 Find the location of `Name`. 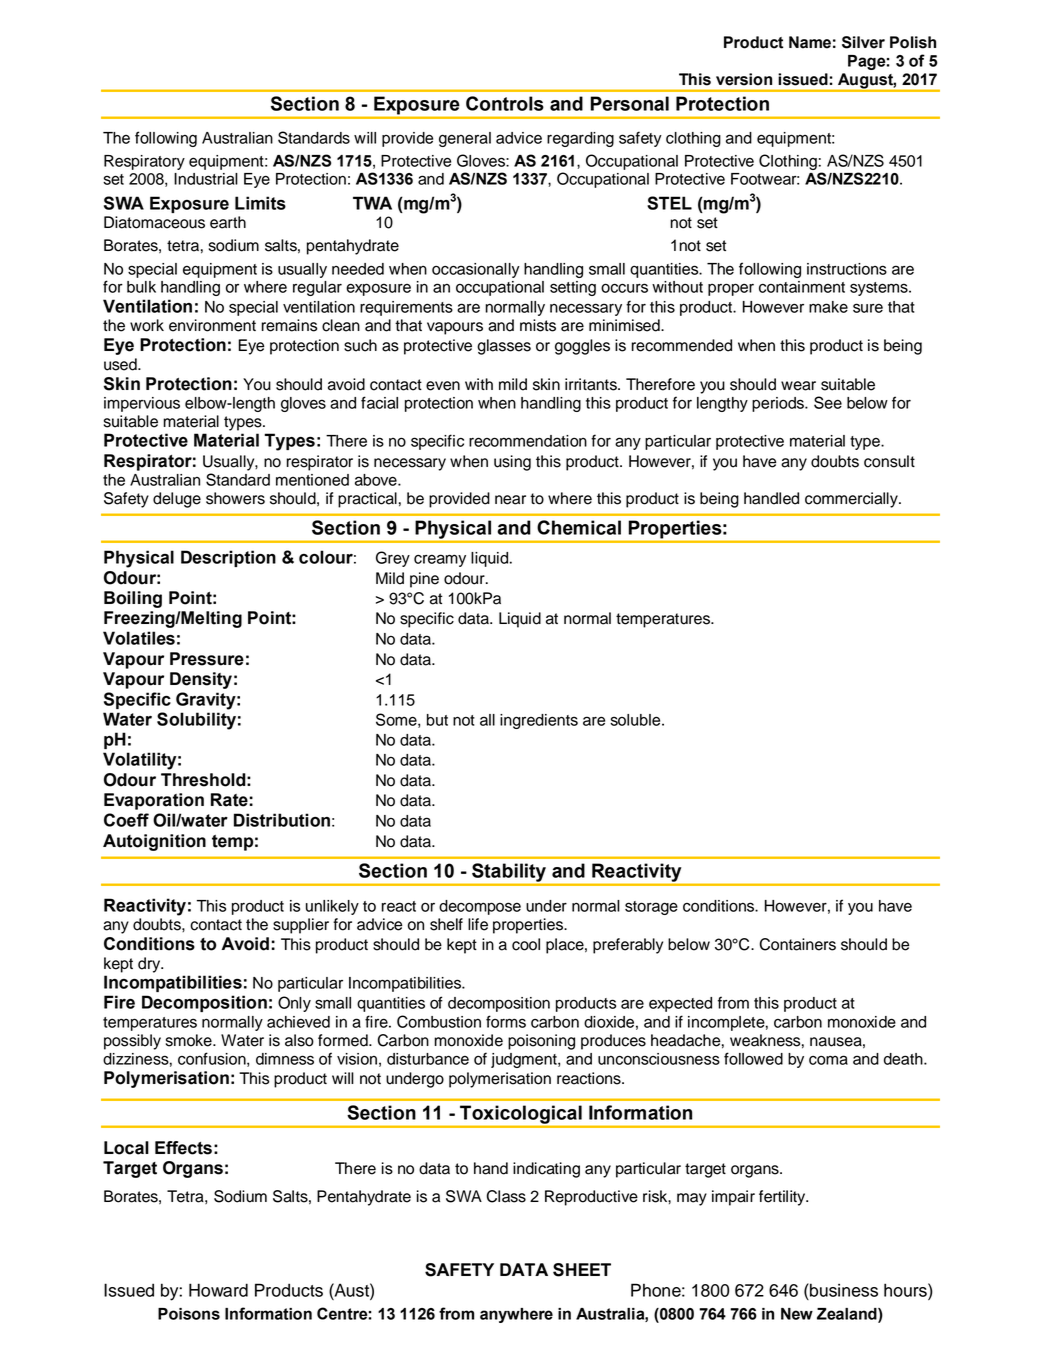

Name is located at coordinates (810, 42).
